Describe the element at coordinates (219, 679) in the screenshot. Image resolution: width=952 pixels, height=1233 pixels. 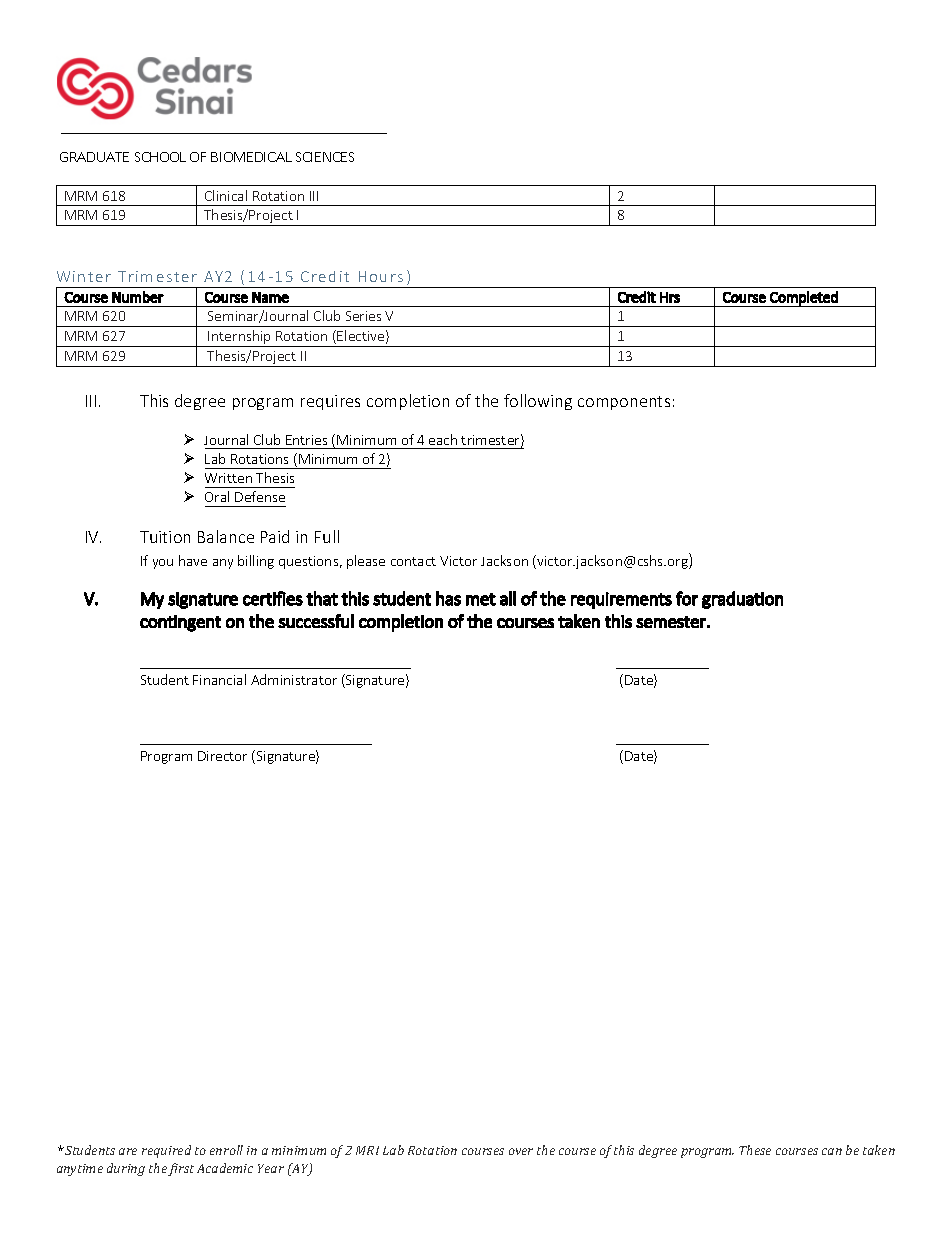
I see `Financial` at that location.
